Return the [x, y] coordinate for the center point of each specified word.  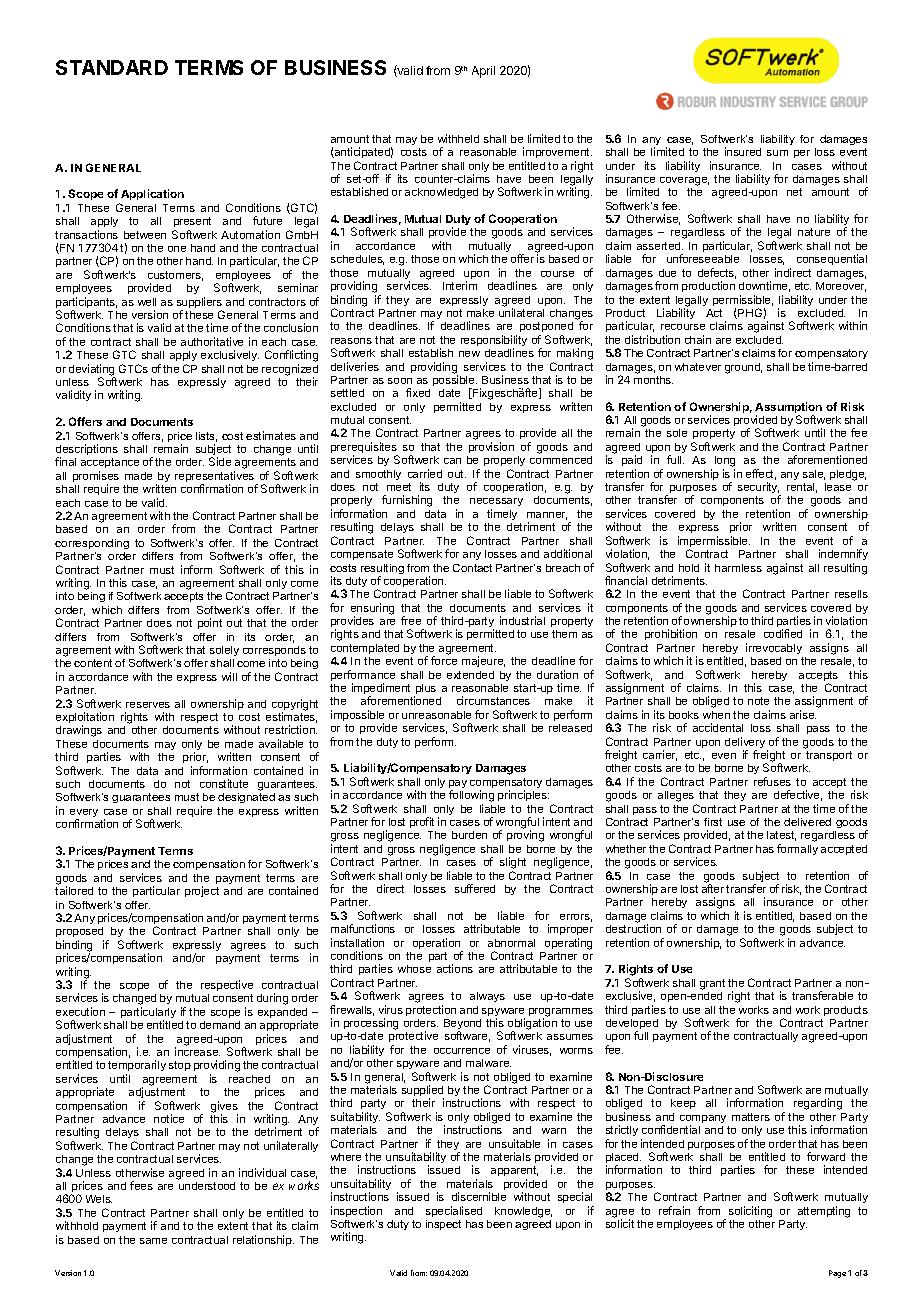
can [452, 461]
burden [469, 835]
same [153, 1241]
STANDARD [112, 67]
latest [781, 836]
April [483, 72]
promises [96, 478]
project [202, 891]
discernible [479, 1196]
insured [743, 151]
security [759, 489]
